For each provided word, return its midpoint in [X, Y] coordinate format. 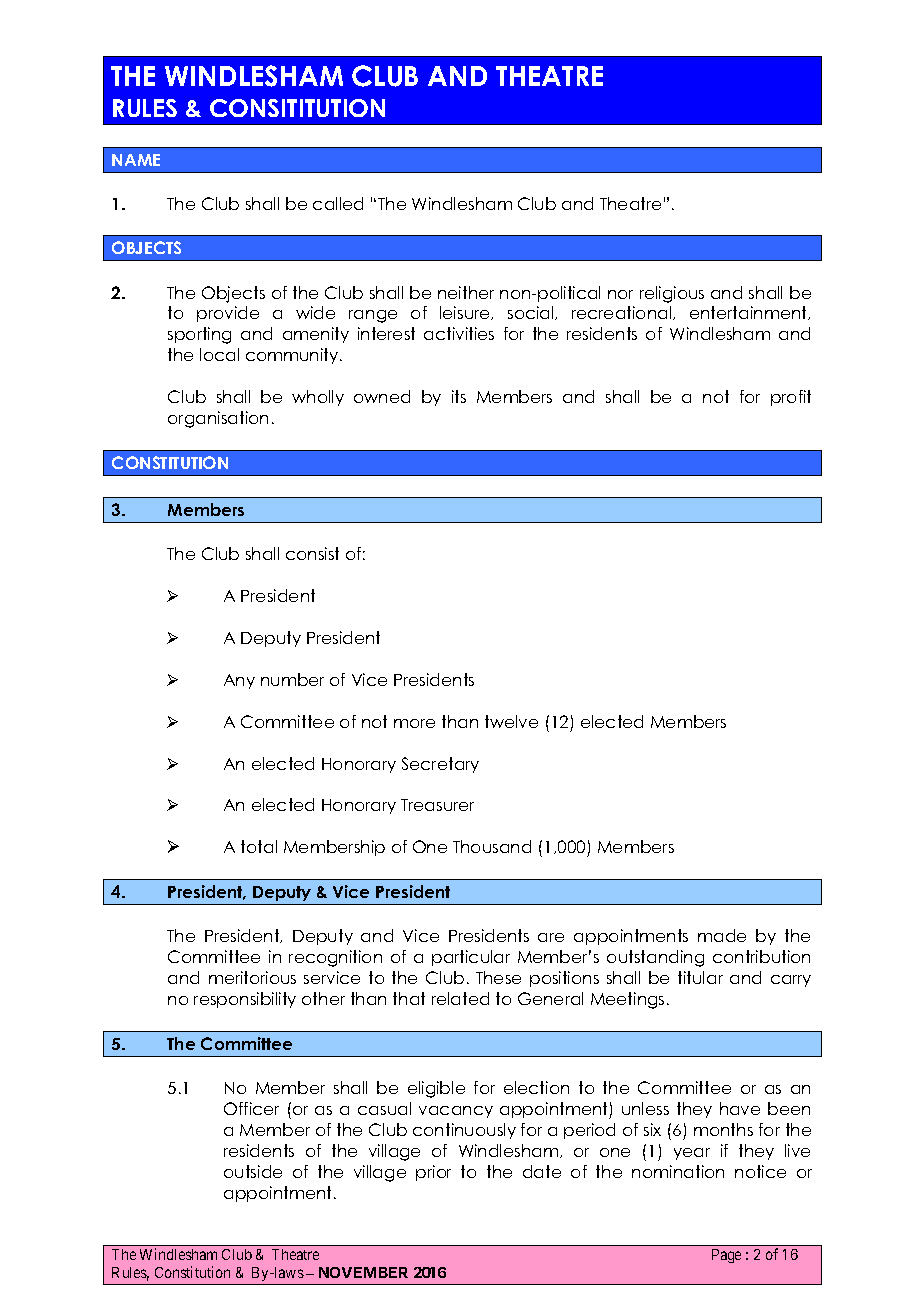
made [722, 935]
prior [433, 1173]
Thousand [492, 846]
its [459, 396]
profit [791, 398]
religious [672, 294]
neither [466, 292]
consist [312, 553]
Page [726, 1256]
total [259, 846]
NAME [136, 160]
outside [253, 1171]
